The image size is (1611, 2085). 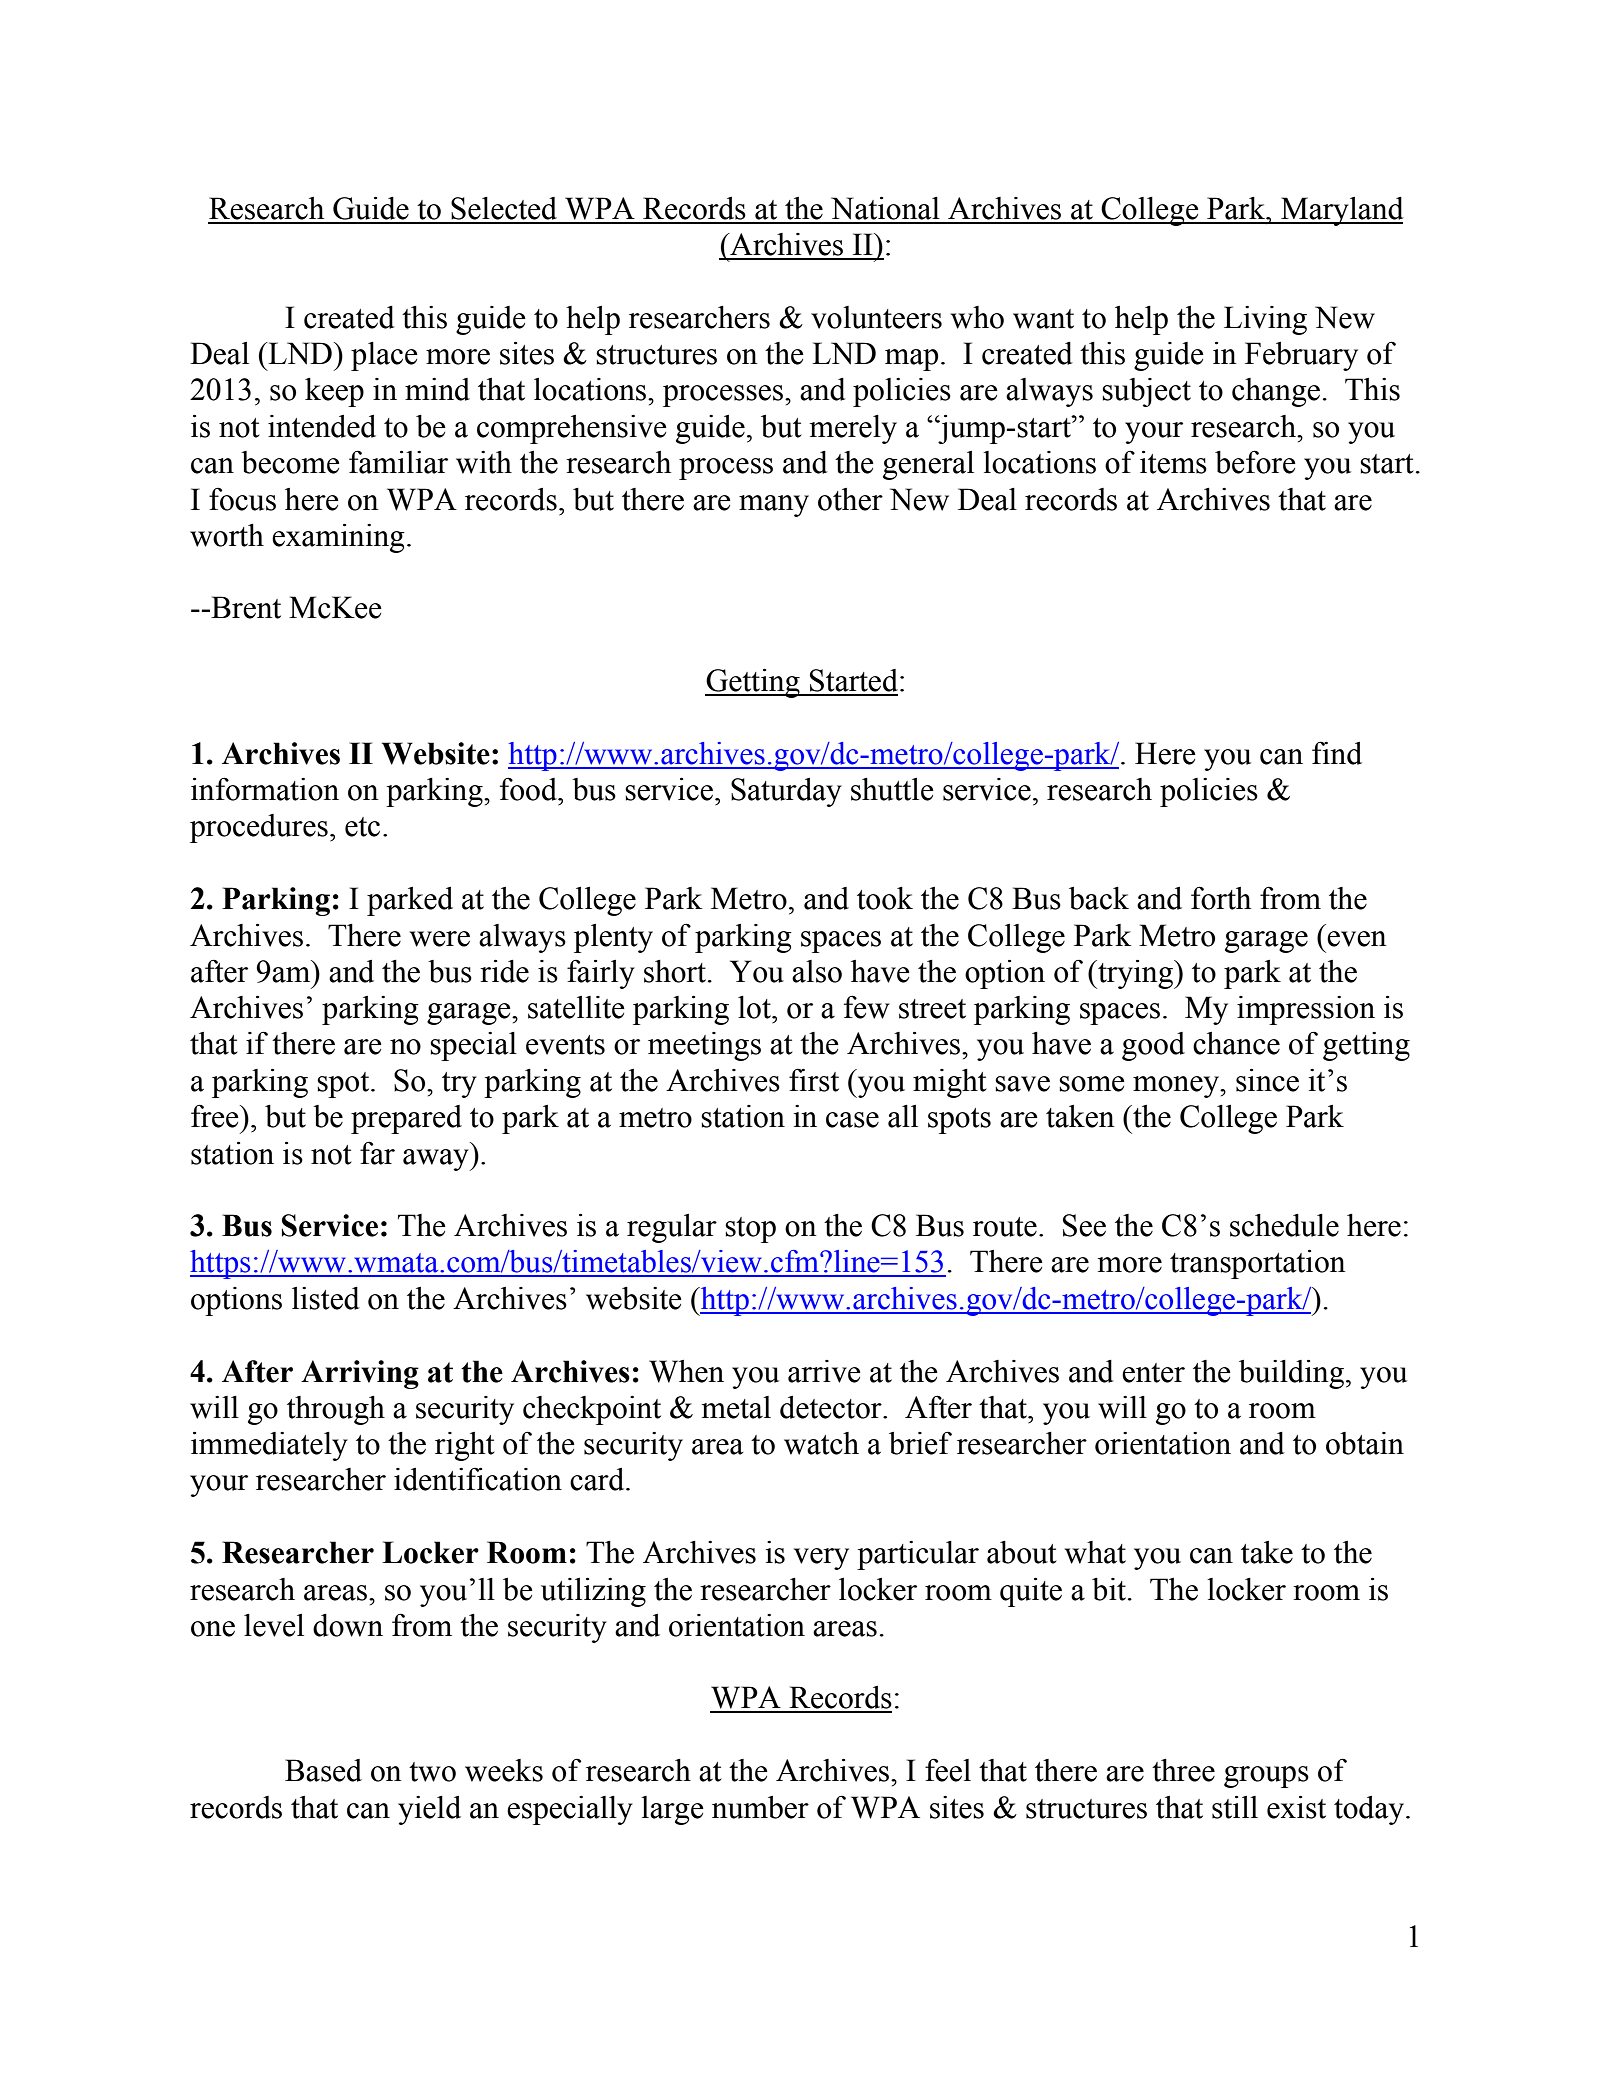 I want to click on Based, so click(x=323, y=1770).
